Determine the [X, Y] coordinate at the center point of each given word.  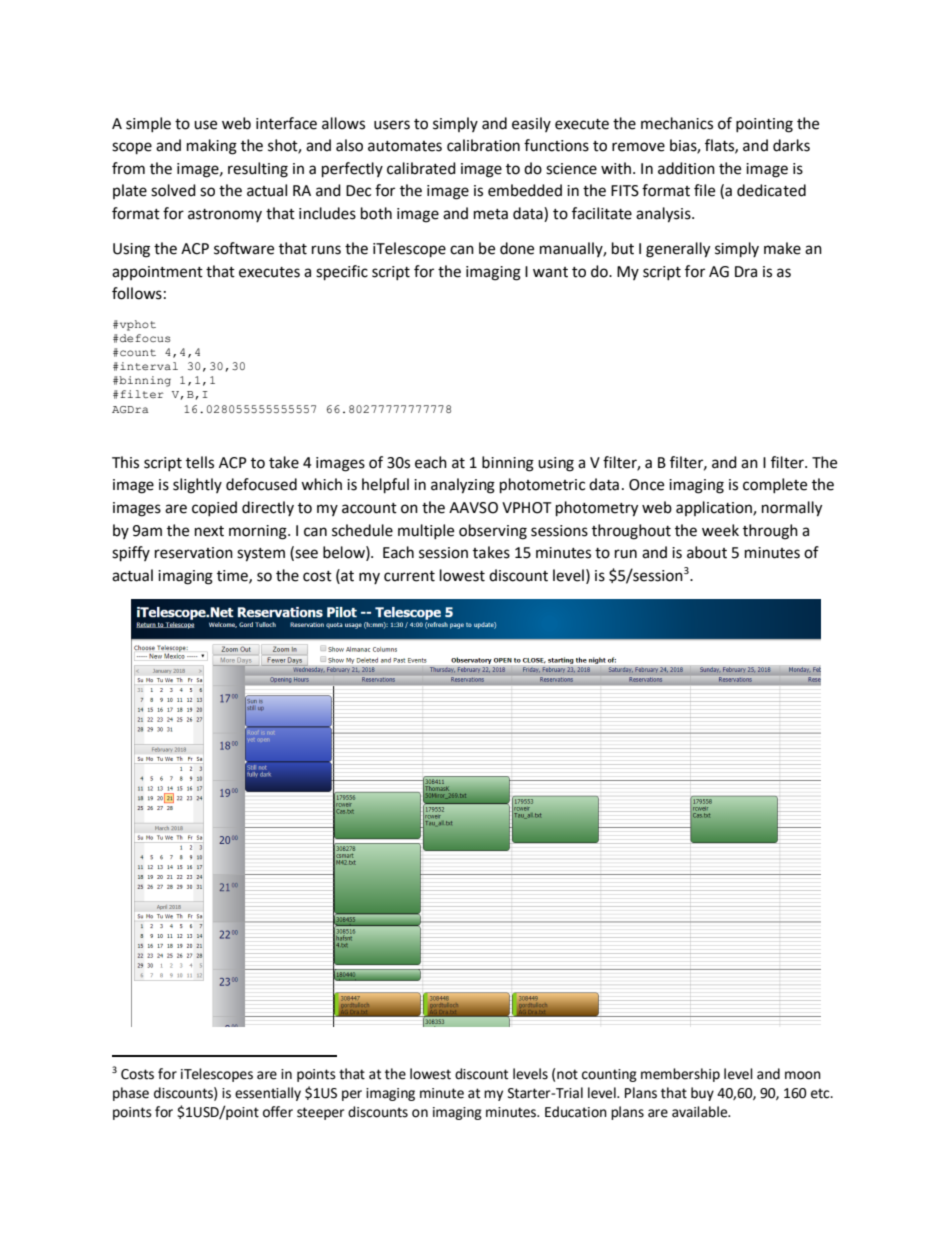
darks [791, 145]
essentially [268, 1094]
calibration [483, 145]
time [233, 576]
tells [200, 462]
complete [775, 485]
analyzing [463, 486]
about [707, 552]
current [409, 576]
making [212, 147]
